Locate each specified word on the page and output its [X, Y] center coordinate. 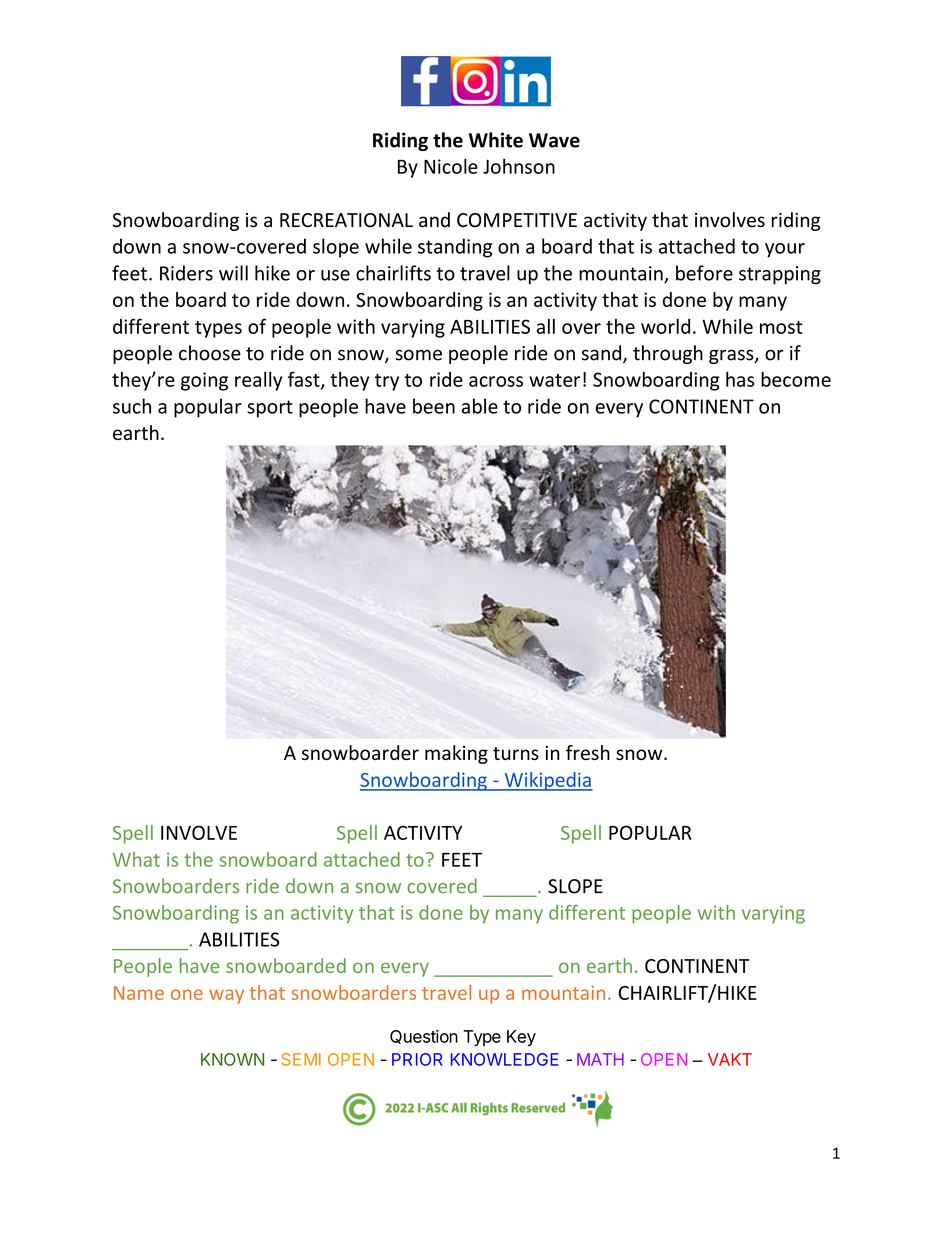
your [785, 250]
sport [270, 409]
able [480, 406]
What [136, 859]
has [740, 379]
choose [210, 353]
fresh [588, 752]
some [418, 355]
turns [516, 753]
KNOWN [232, 1059]
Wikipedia [547, 781]
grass [732, 356]
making [456, 754]
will [233, 273]
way [226, 996]
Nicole [451, 166]
